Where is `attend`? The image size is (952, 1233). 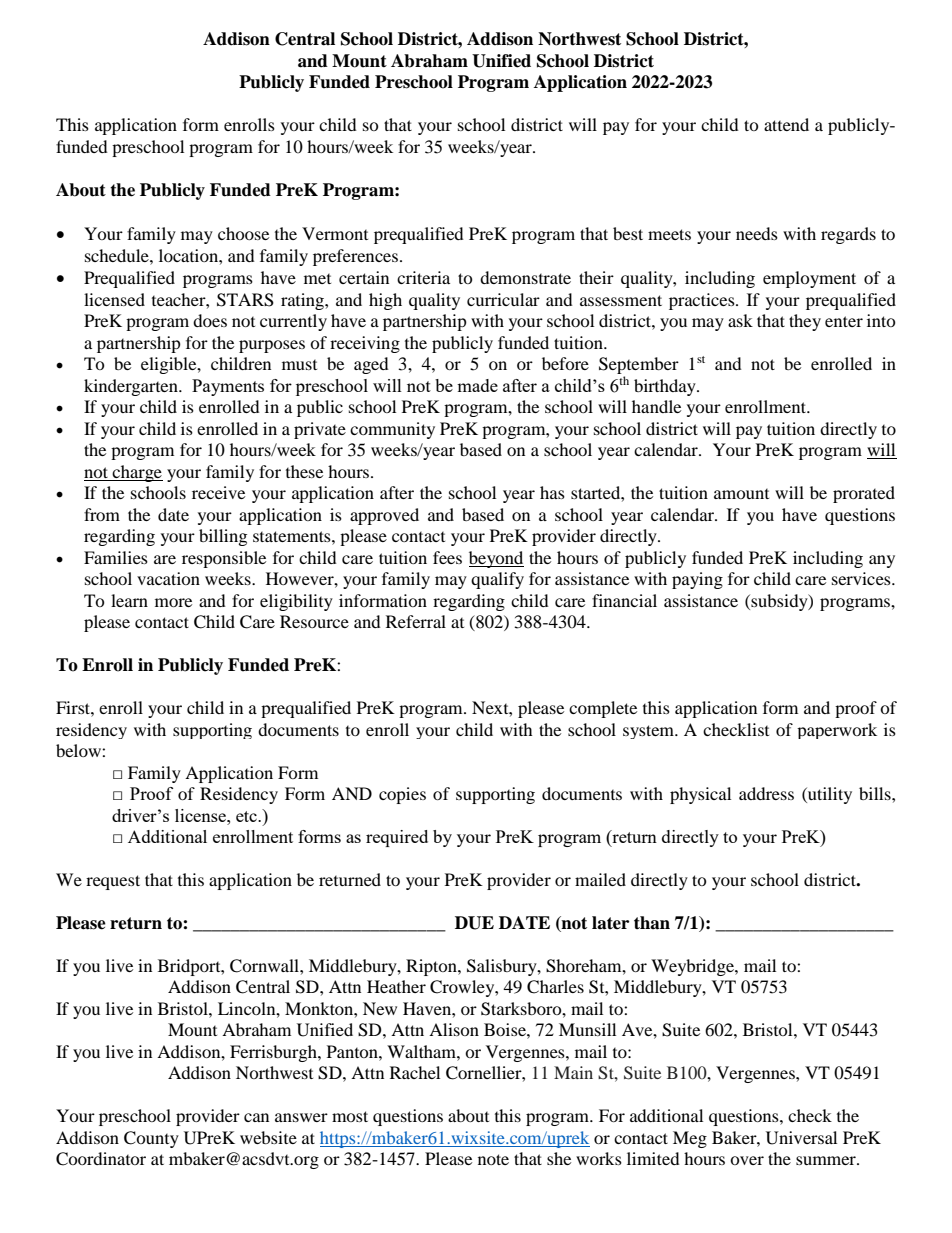
attend is located at coordinates (786, 124).
